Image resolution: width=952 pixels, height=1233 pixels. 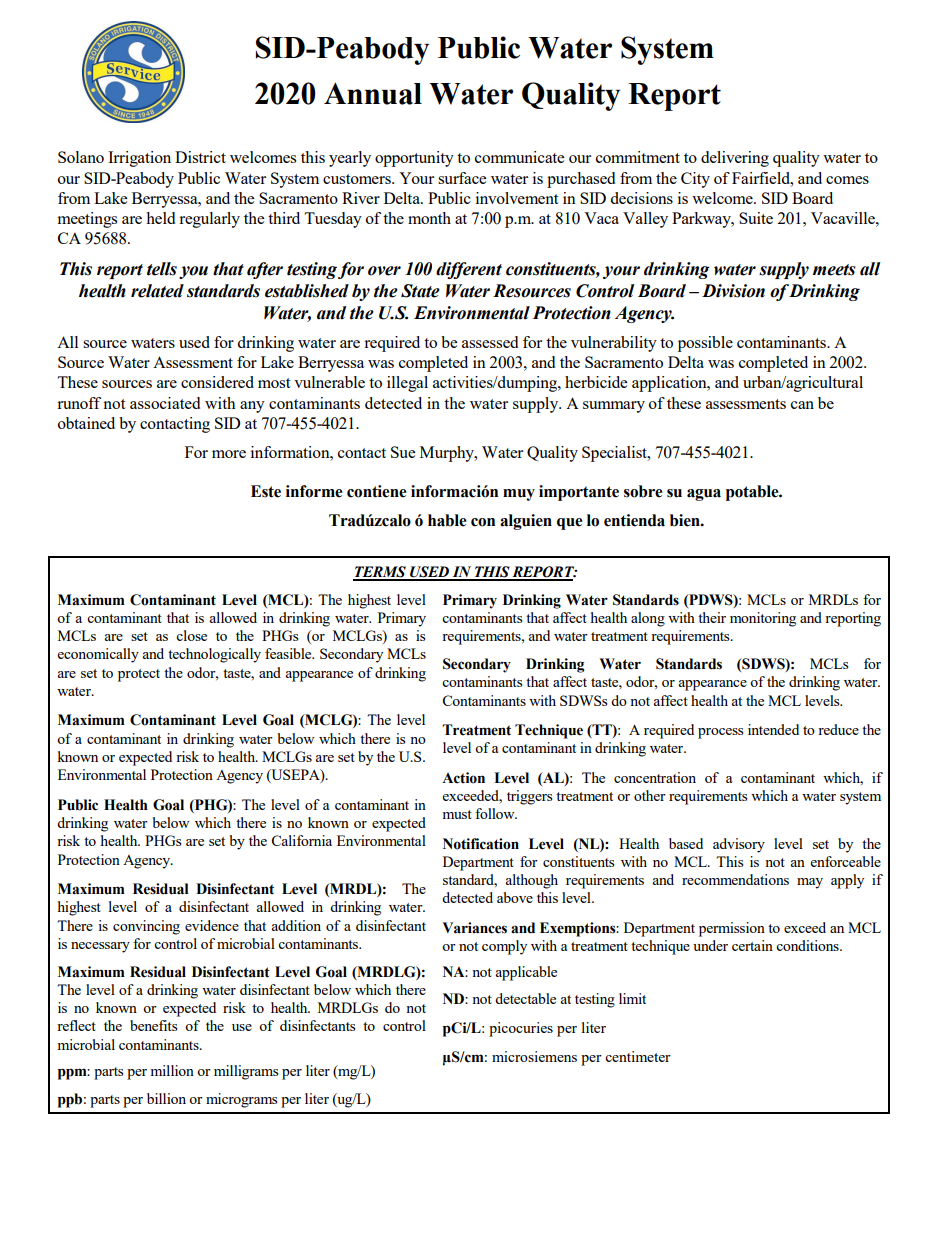 What do you see at coordinates (414, 159) in the image?
I see `opportunity` at bounding box center [414, 159].
